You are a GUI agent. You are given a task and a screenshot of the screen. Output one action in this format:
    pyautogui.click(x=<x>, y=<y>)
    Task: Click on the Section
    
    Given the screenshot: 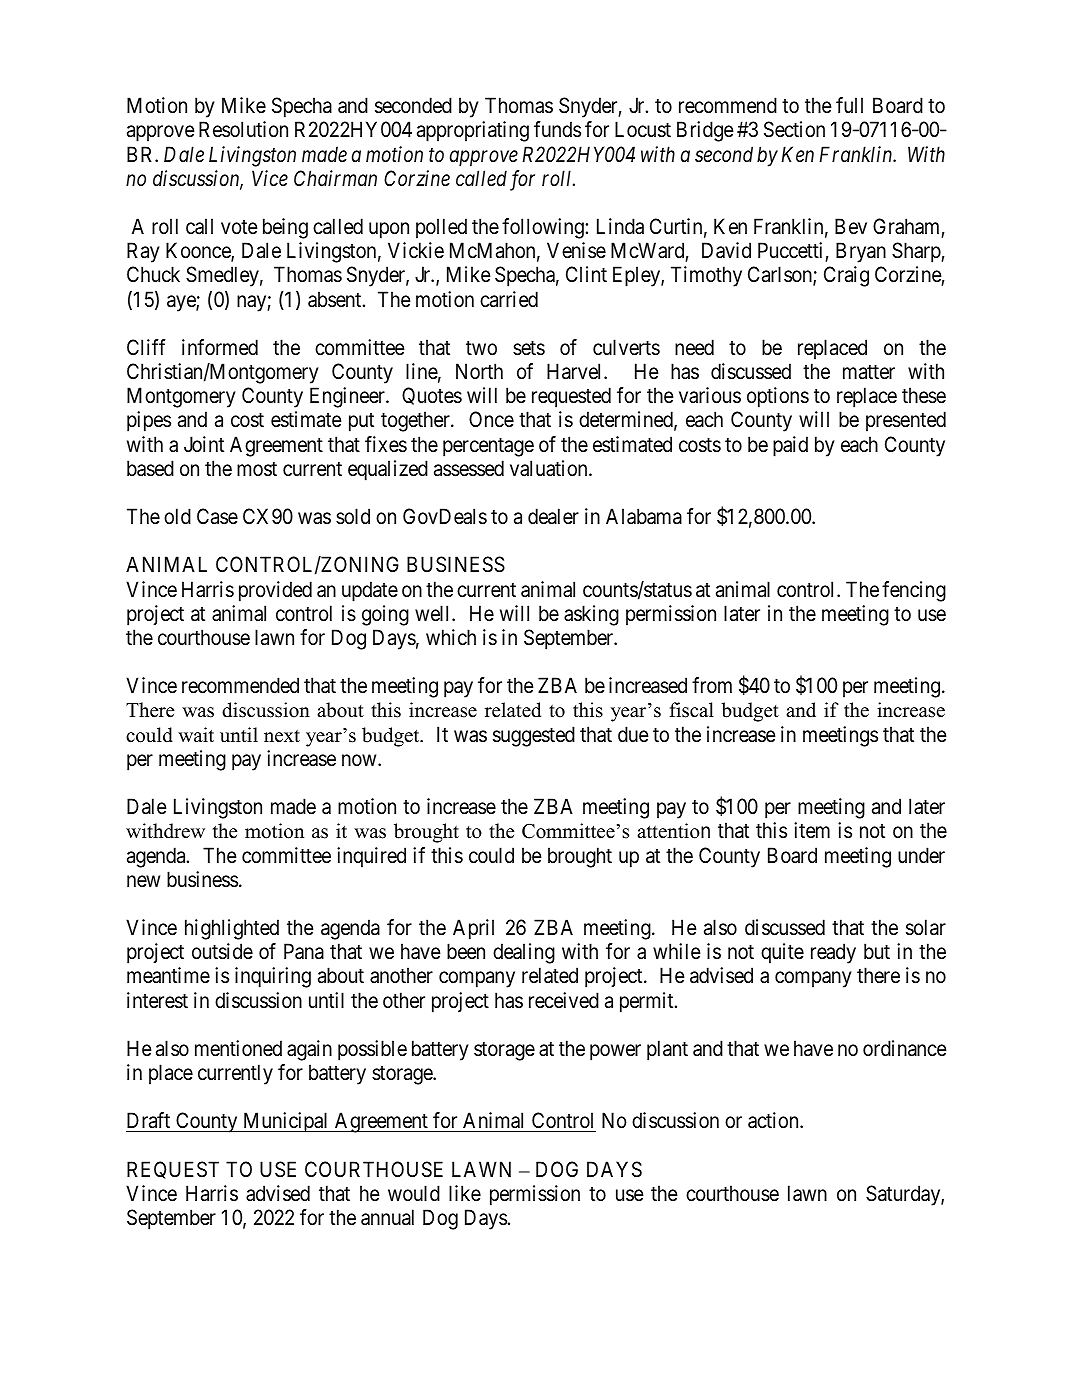 What is the action you would take?
    pyautogui.click(x=794, y=129)
